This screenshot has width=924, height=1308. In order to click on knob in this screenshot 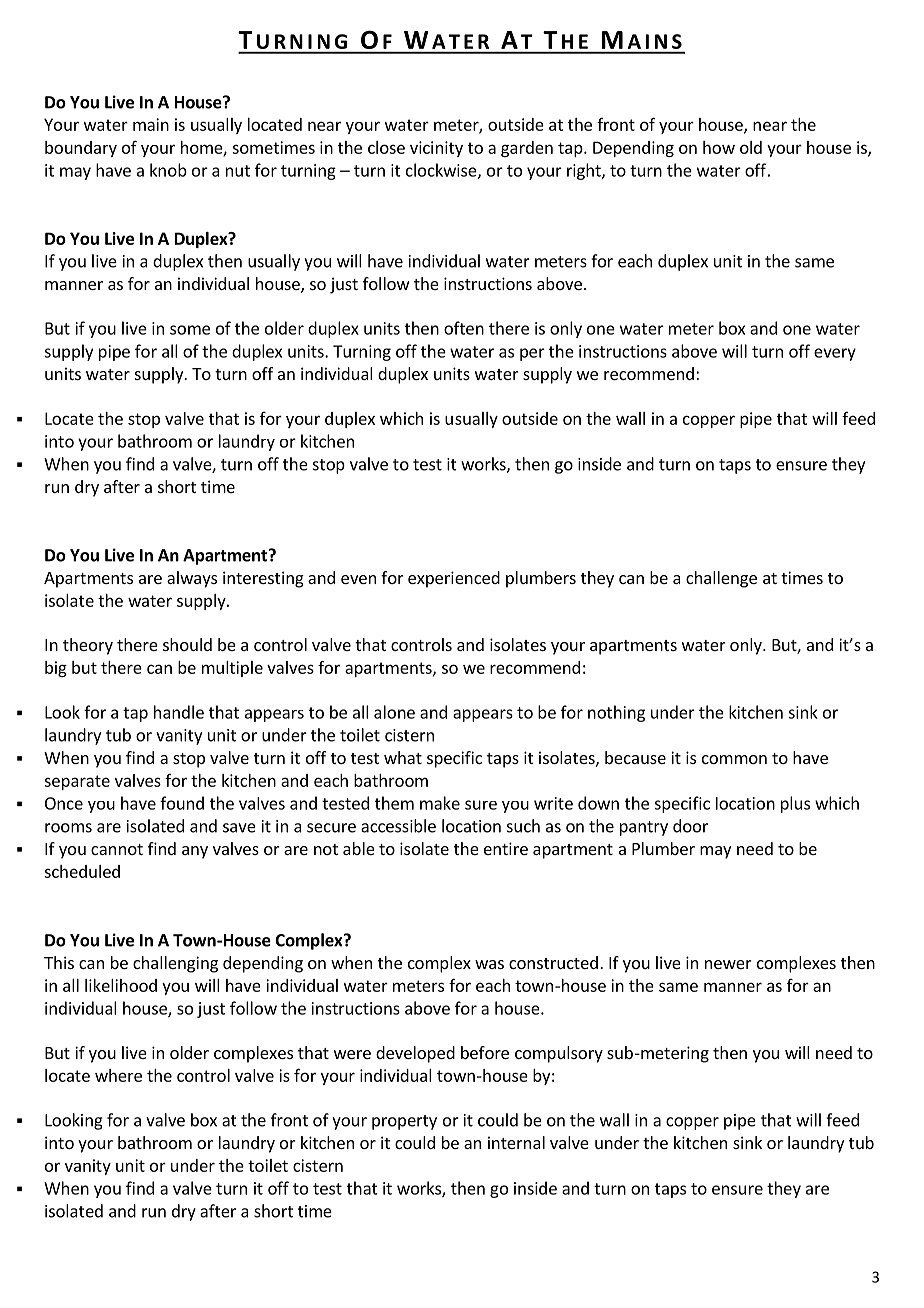, I will do `click(168, 170)`.
